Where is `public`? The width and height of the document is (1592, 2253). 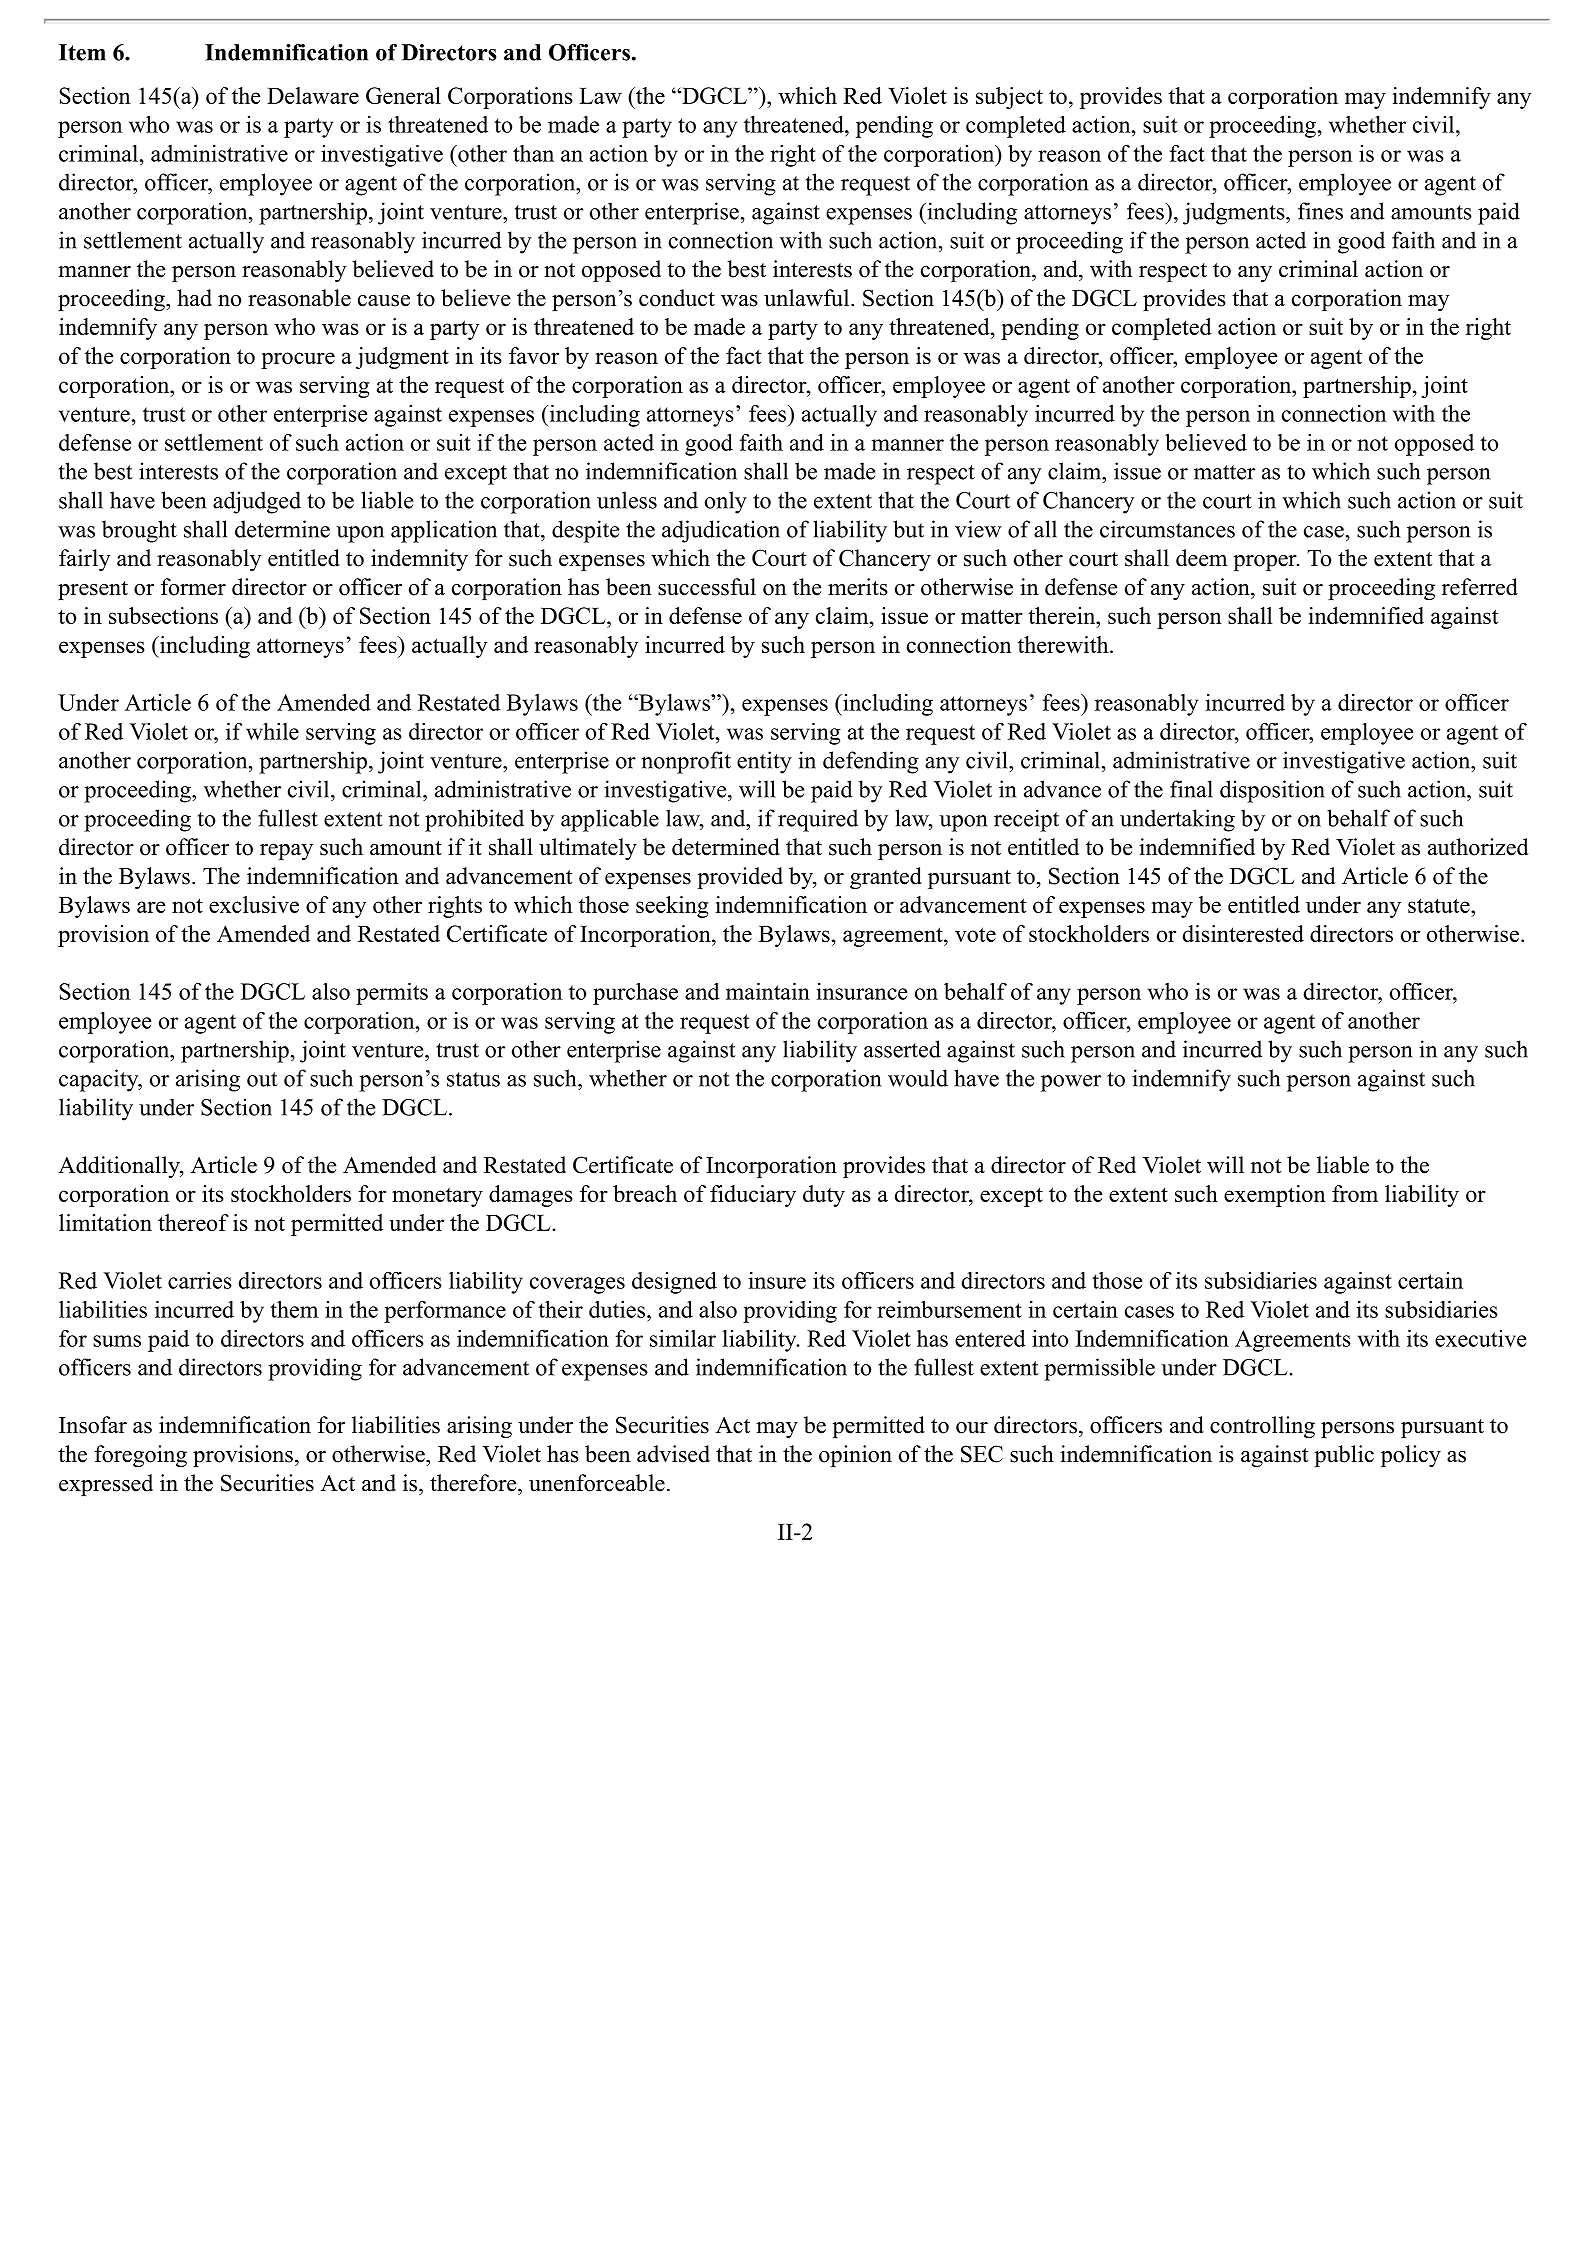
public is located at coordinates (1344, 1456).
